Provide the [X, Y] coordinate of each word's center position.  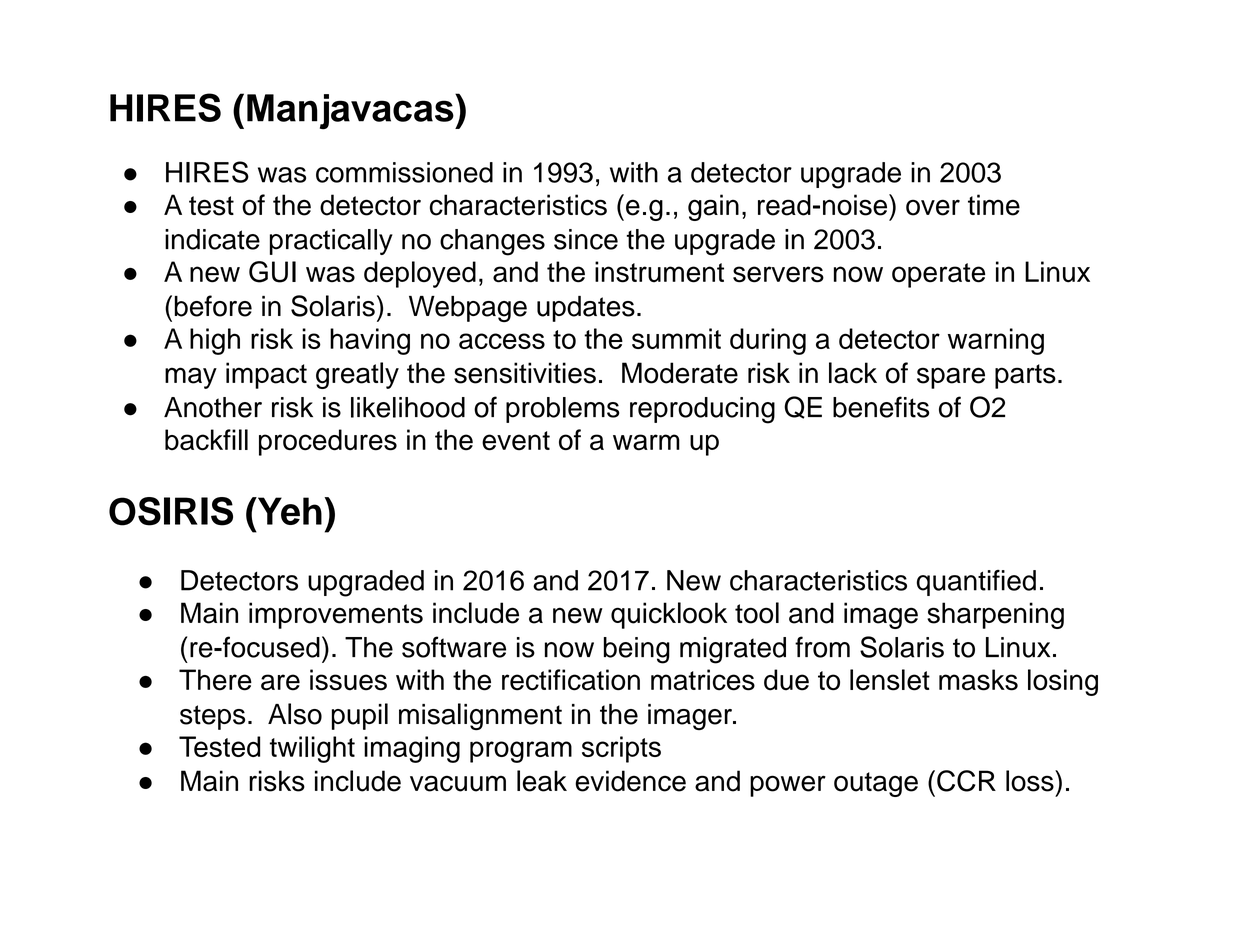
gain [713, 207]
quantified [976, 583]
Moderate [680, 373]
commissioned [404, 172]
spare [951, 378]
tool [757, 613]
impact [266, 375]
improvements [336, 615]
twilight [312, 749]
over [933, 207]
